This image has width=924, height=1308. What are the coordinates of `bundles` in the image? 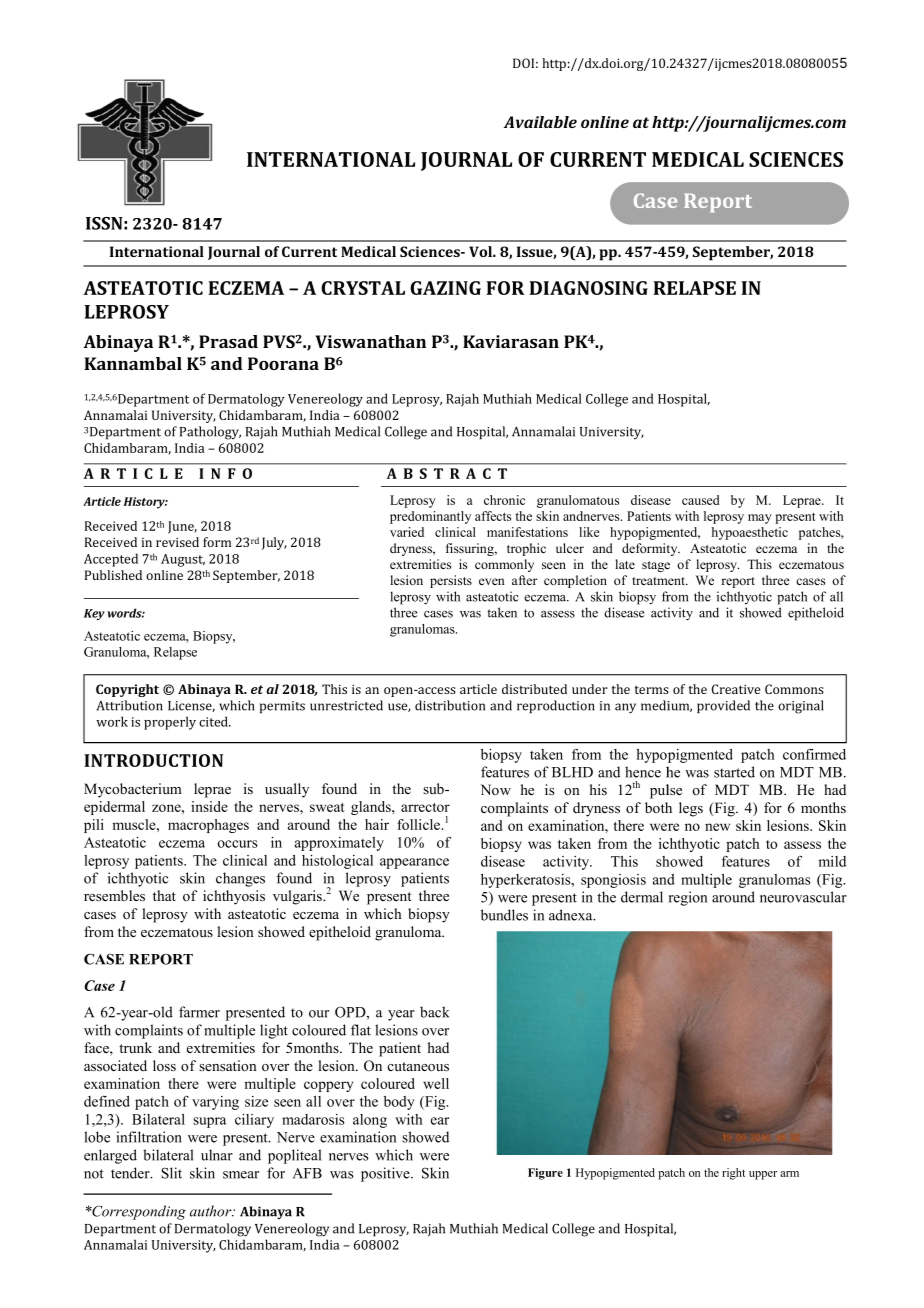 It's located at (504, 915).
